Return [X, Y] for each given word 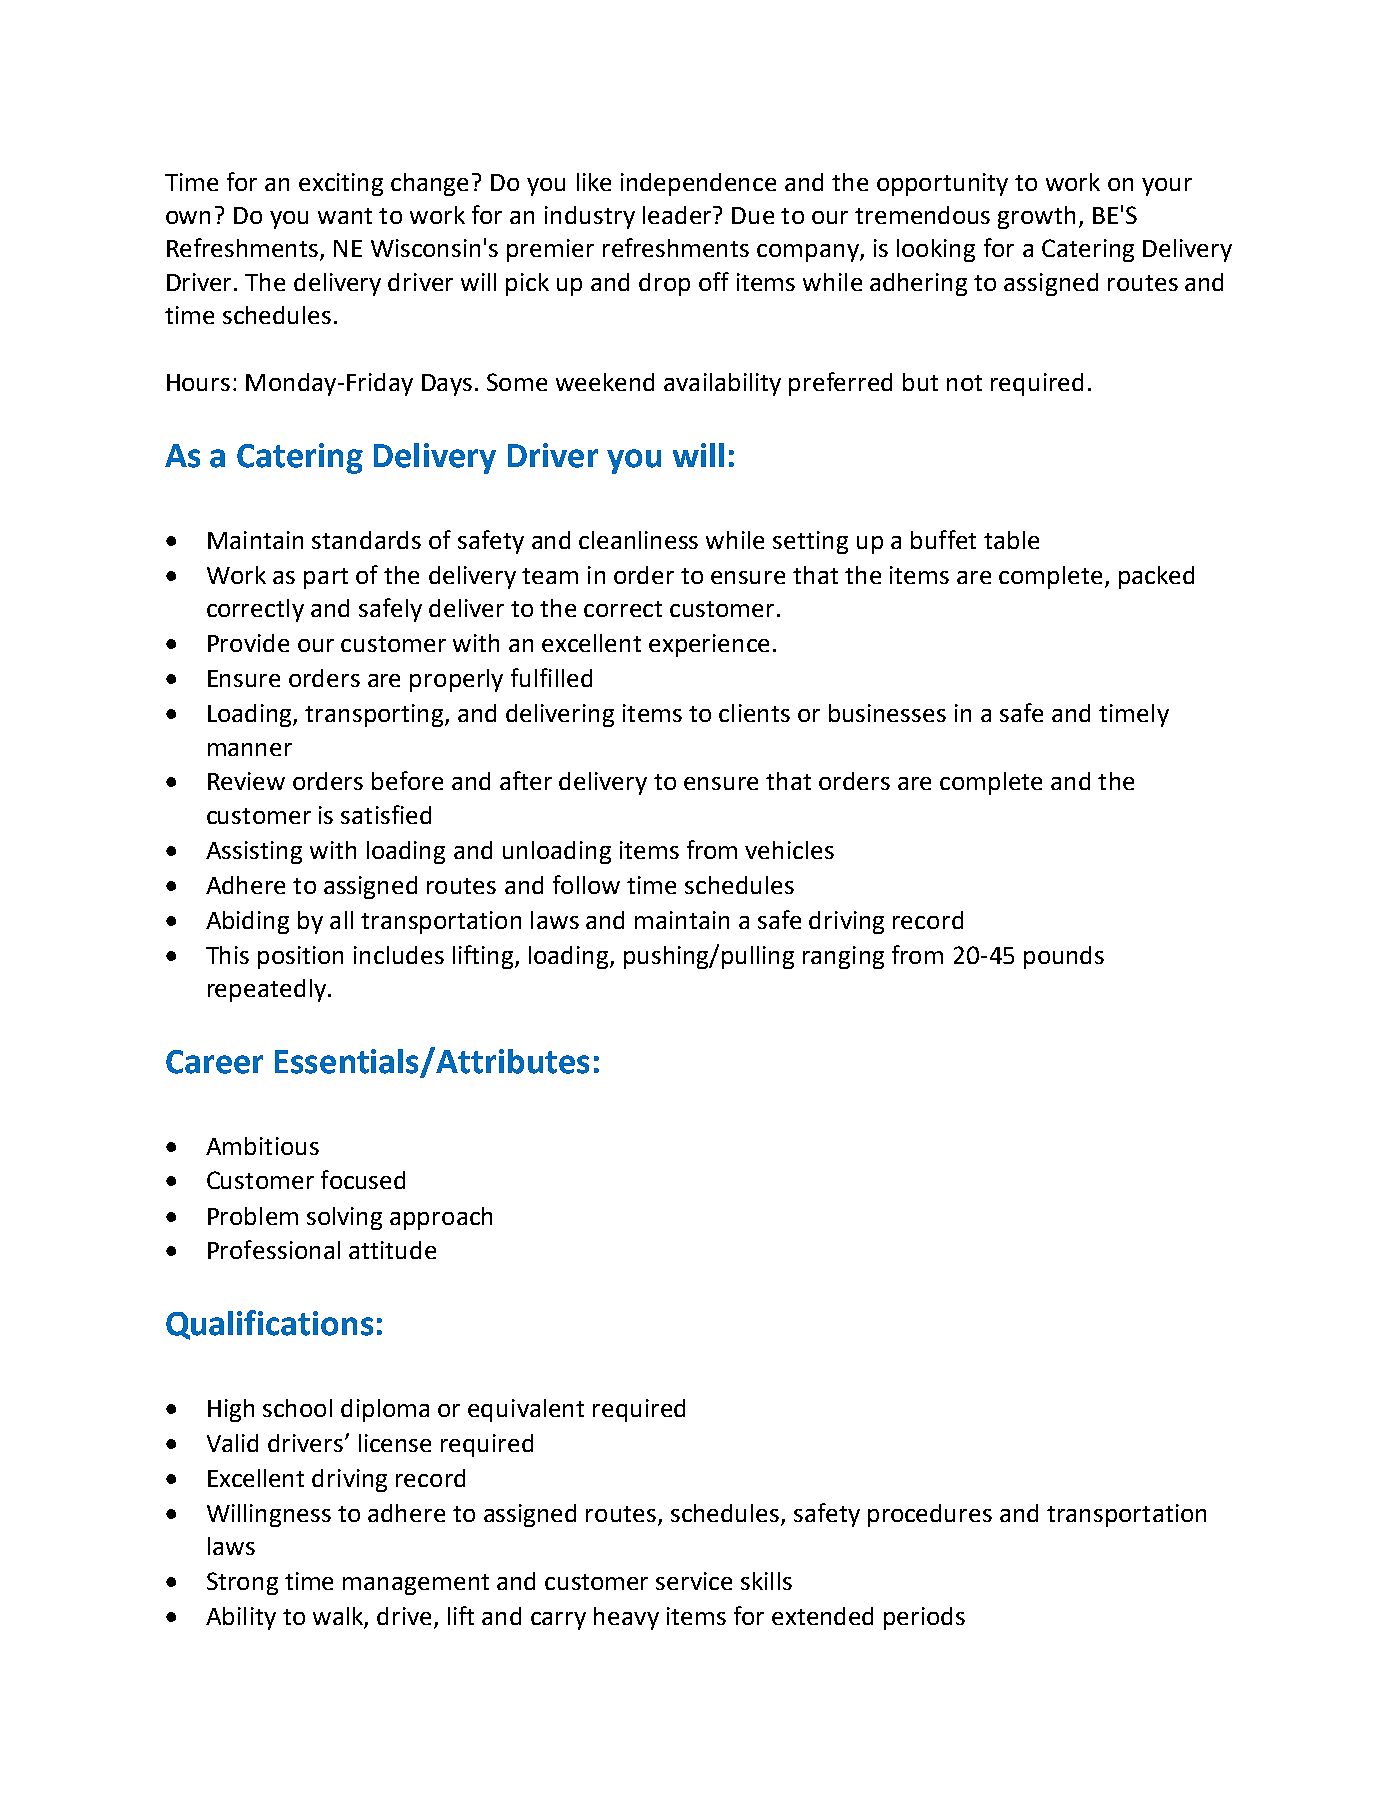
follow [586, 884]
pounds [1064, 957]
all [341, 920]
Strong [242, 1583]
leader [678, 215]
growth [1036, 217]
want [345, 216]
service [694, 1581]
